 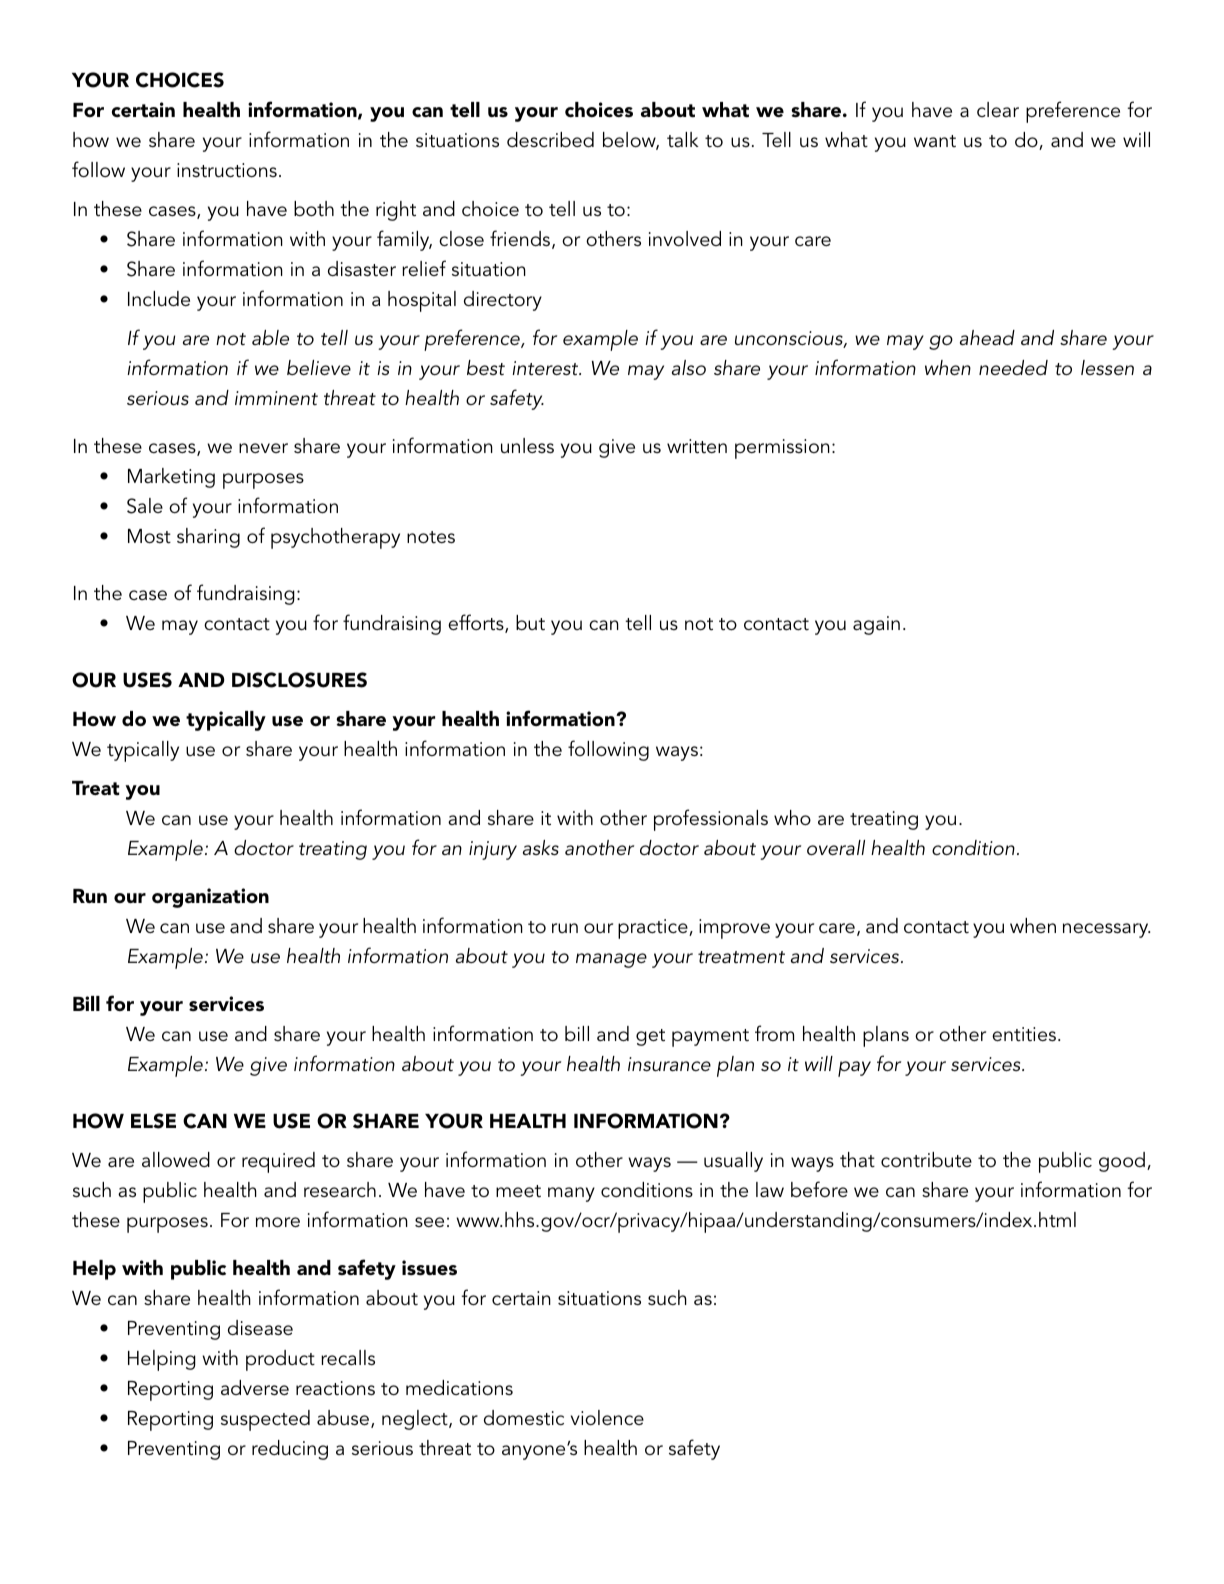 I want to click on talk, so click(x=683, y=140).
